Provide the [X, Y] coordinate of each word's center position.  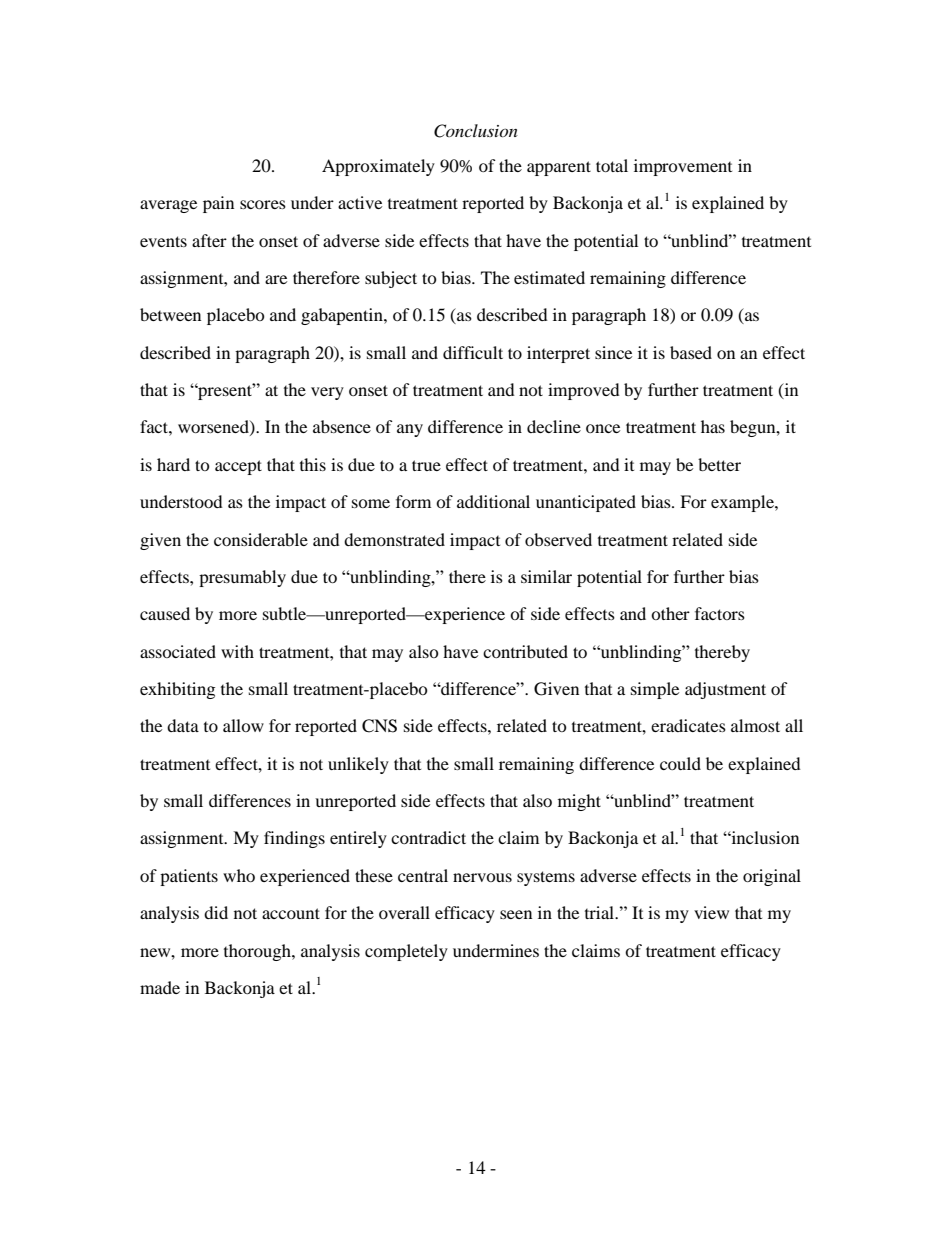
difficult [473, 352]
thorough [258, 952]
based [691, 352]
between [170, 314]
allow [243, 725]
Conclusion [476, 131]
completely [406, 952]
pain [218, 204]
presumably [242, 578]
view [711, 912]
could [680, 763]
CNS [379, 726]
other [670, 613]
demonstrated [394, 539]
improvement [683, 167]
